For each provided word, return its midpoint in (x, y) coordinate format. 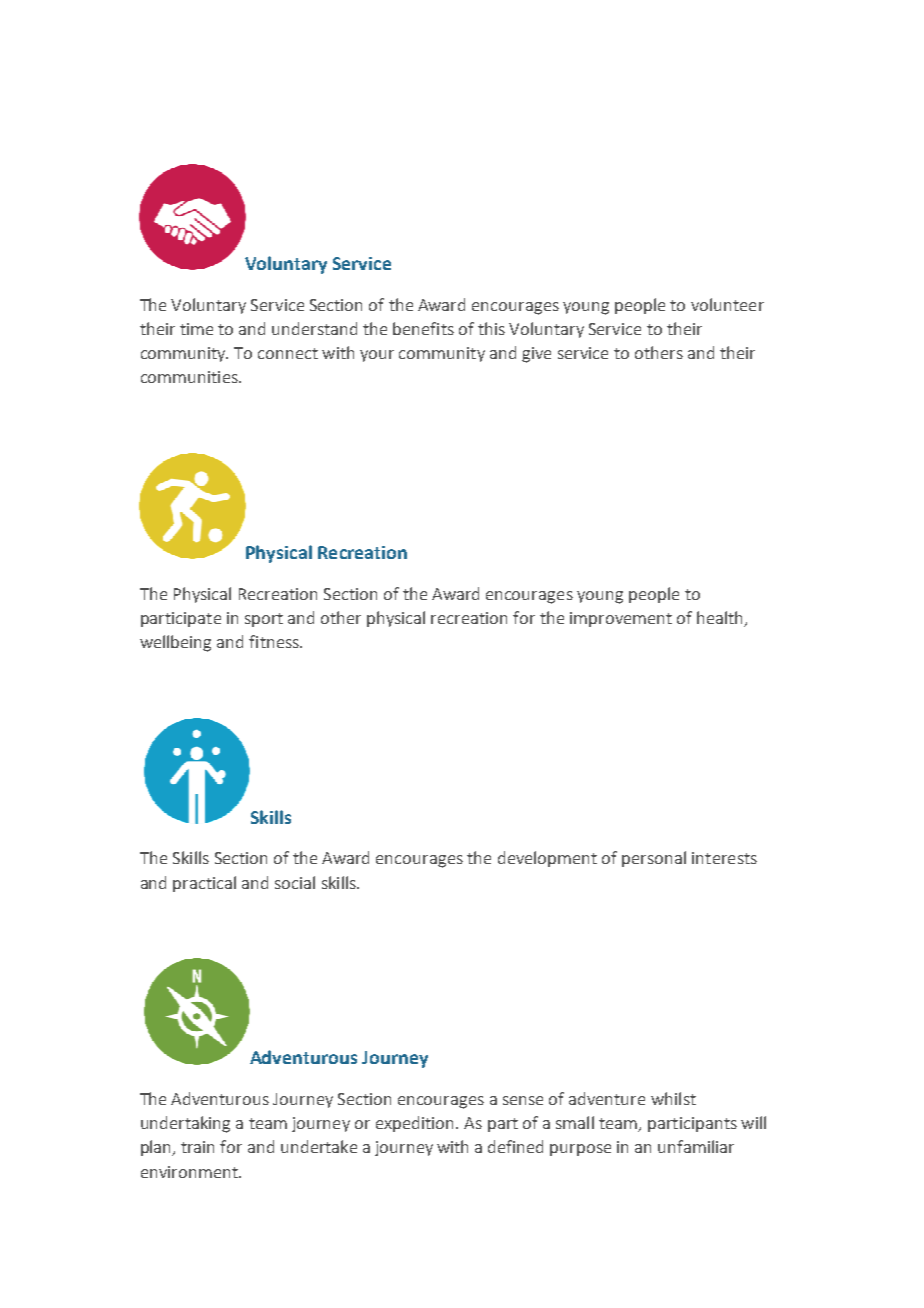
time (196, 329)
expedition (414, 1124)
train (197, 1147)
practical (204, 884)
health (721, 618)
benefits (423, 328)
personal (654, 859)
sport (264, 620)
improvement (621, 619)
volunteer (727, 304)
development (547, 859)
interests (724, 858)
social (295, 882)
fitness (275, 641)
